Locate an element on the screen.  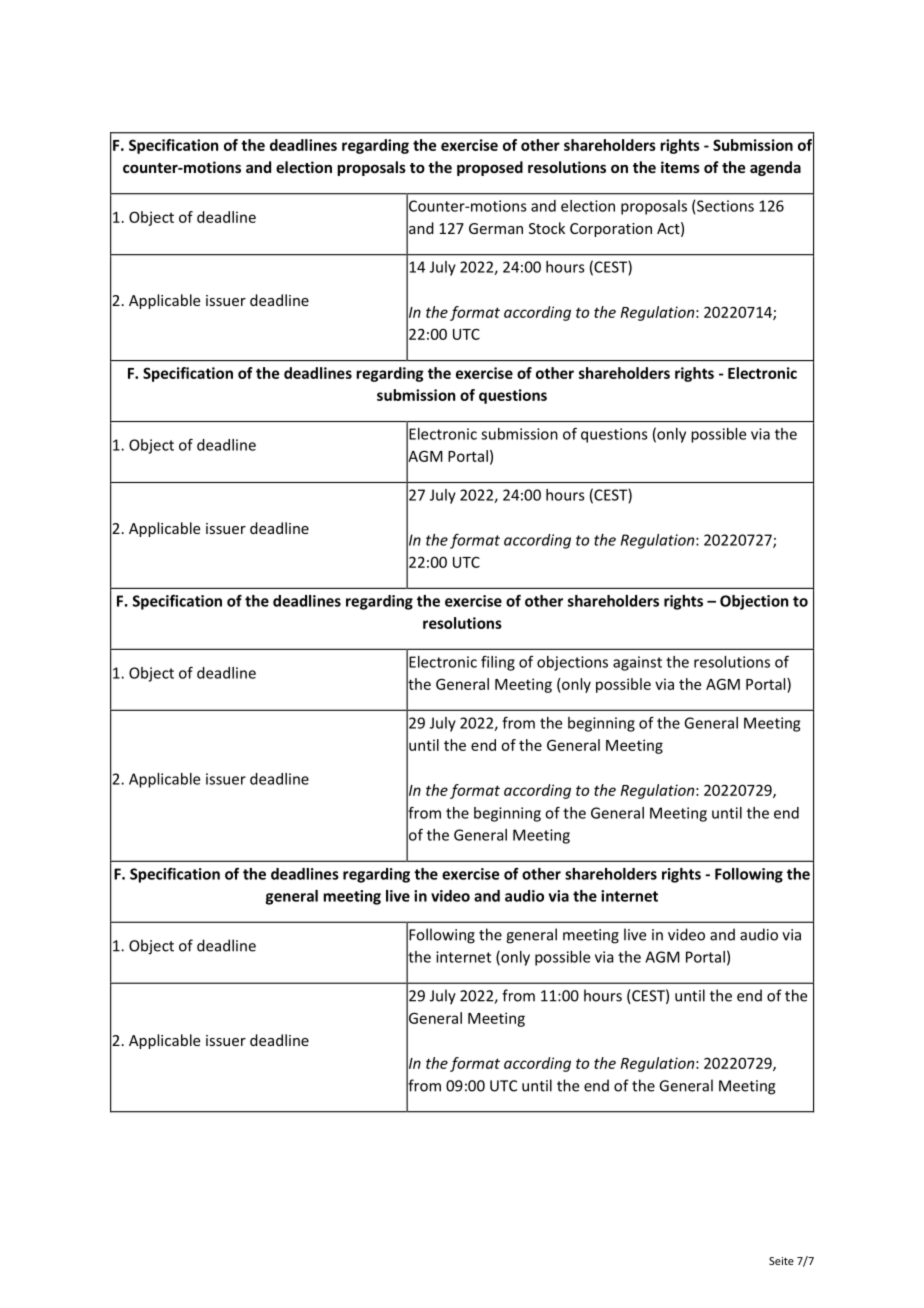
Stock is located at coordinates (547, 228).
